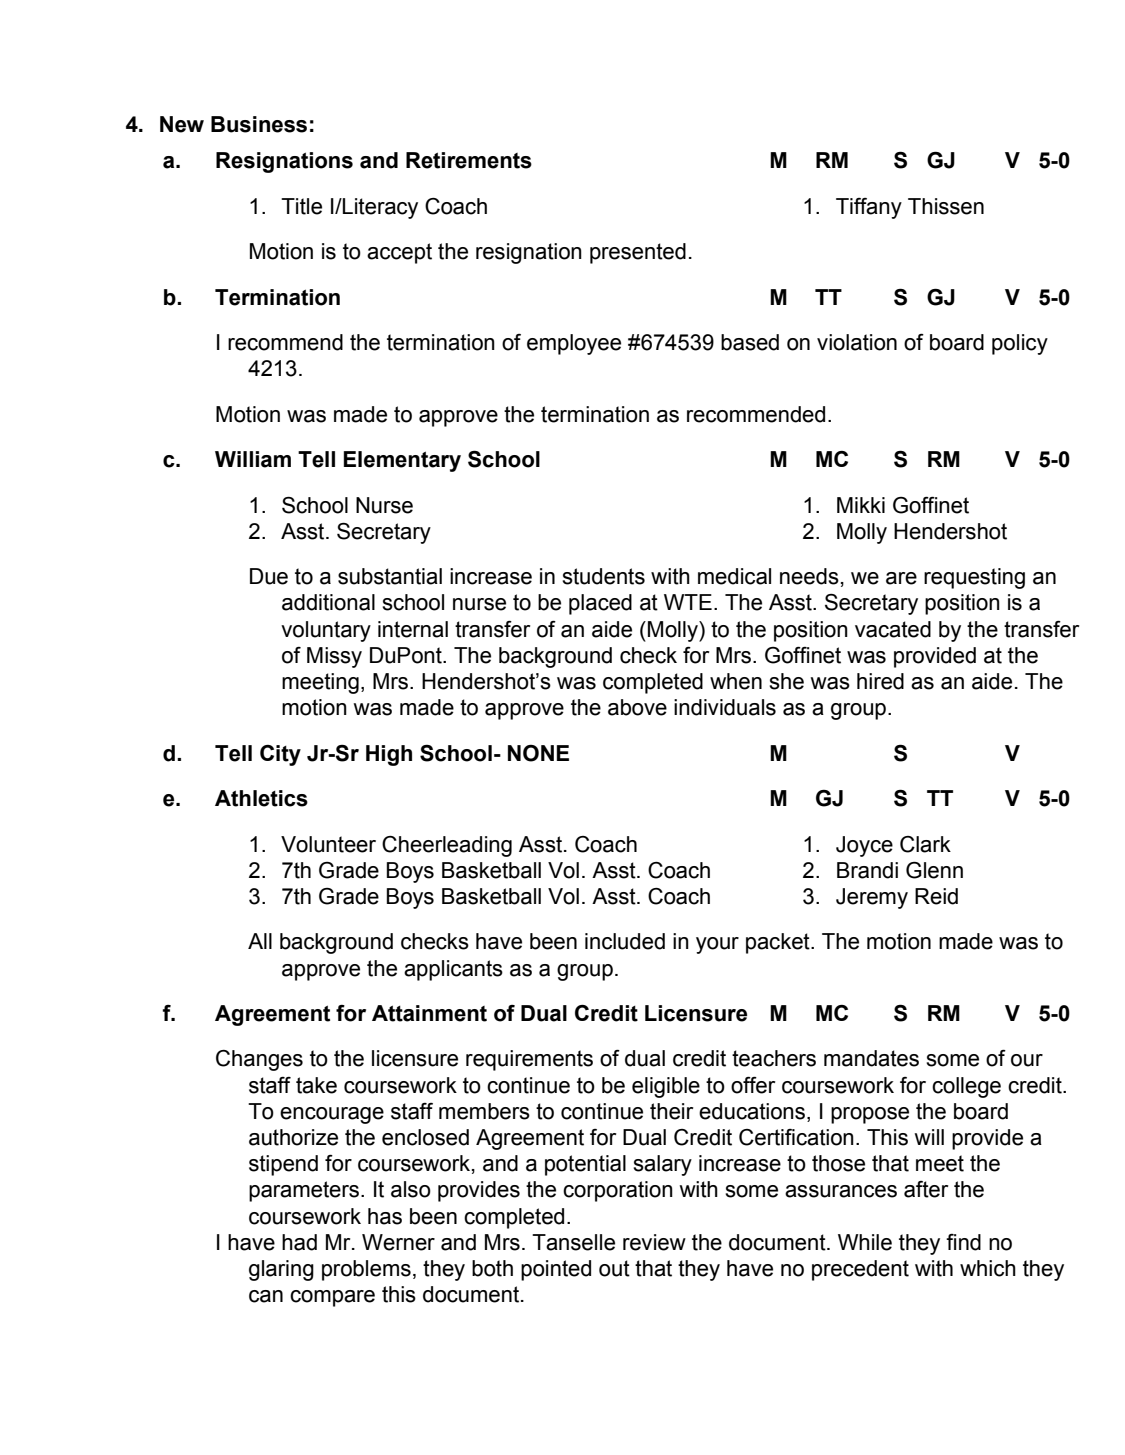 This page has height=1455, width=1125. What do you see at coordinates (869, 208) in the page?
I see `Tiffany` at bounding box center [869, 208].
